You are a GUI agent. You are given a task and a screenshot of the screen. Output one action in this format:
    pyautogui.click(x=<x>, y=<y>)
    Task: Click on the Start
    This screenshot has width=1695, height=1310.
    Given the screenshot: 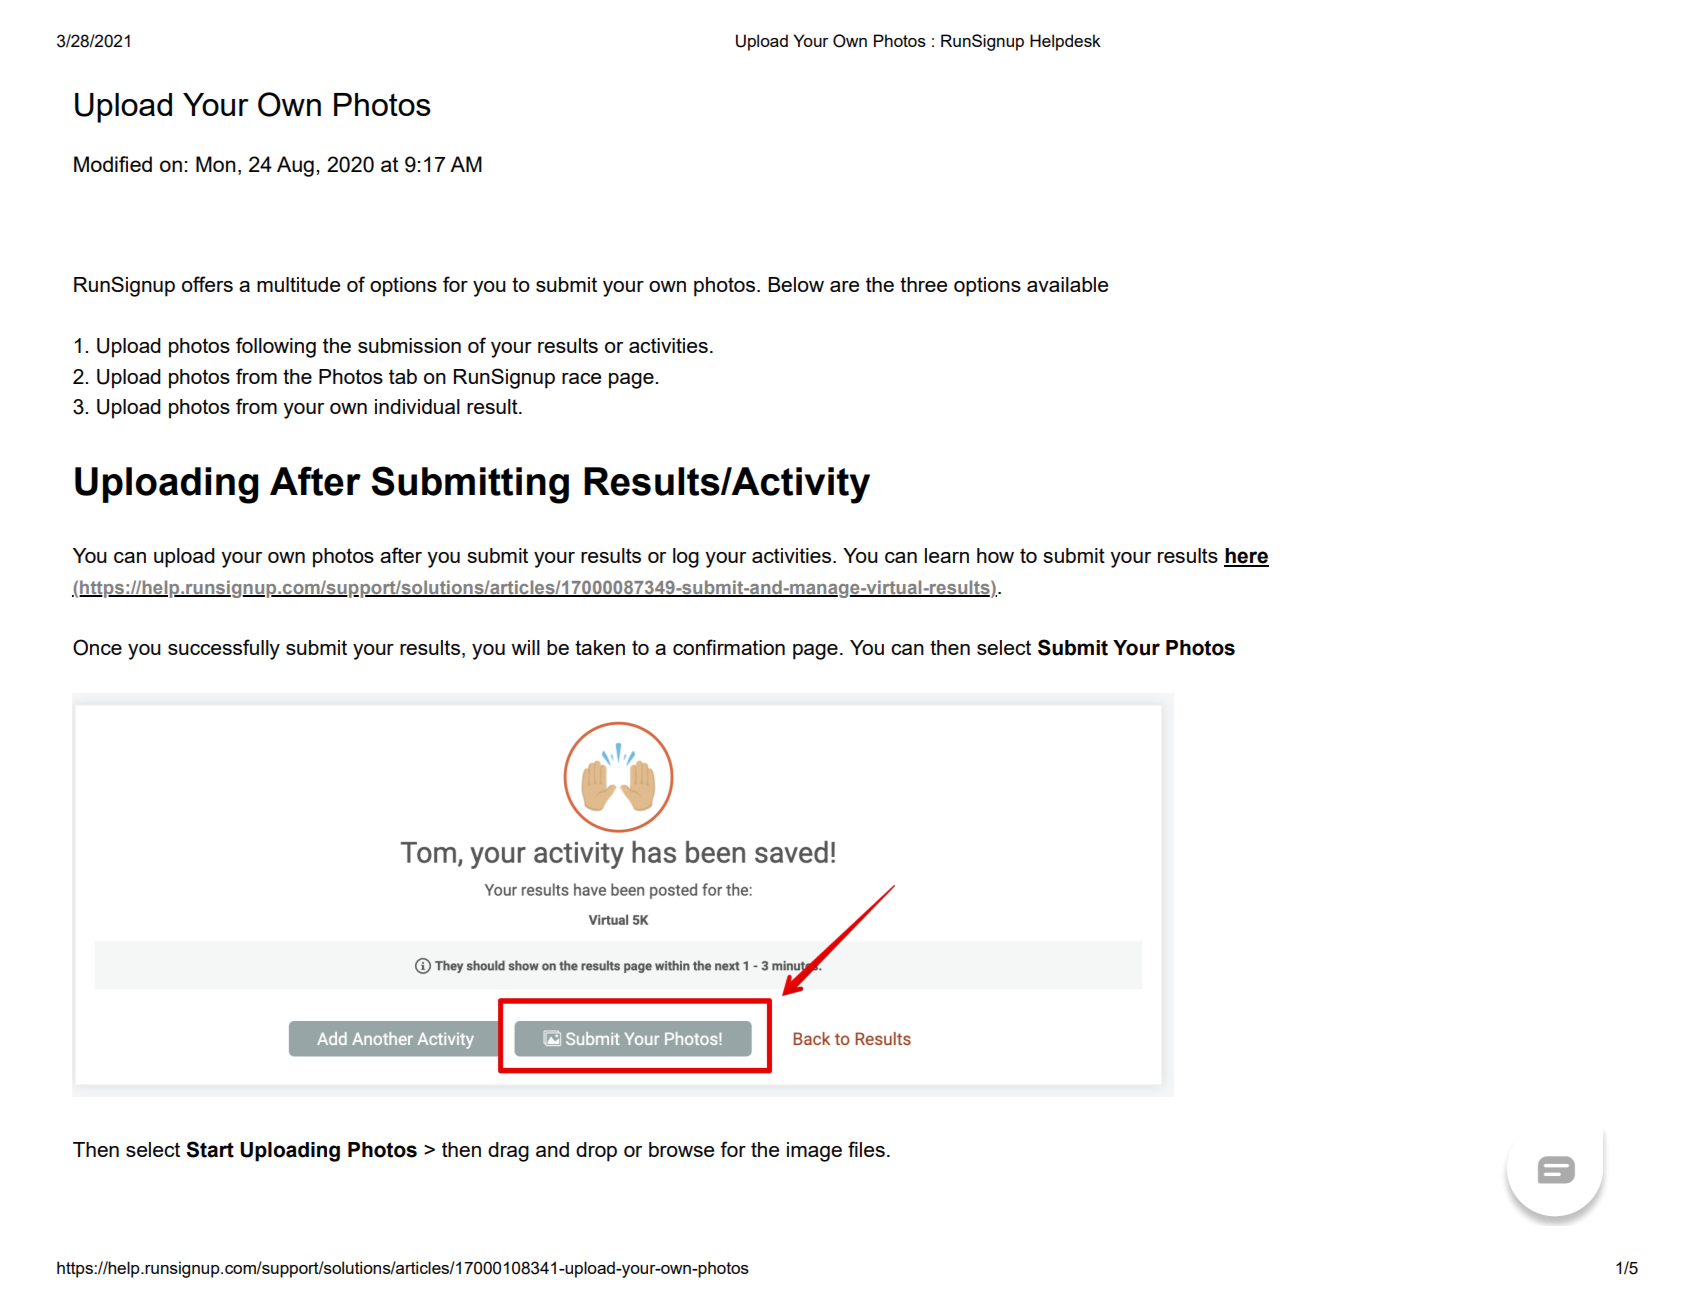 What is the action you would take?
    pyautogui.click(x=210, y=1149)
